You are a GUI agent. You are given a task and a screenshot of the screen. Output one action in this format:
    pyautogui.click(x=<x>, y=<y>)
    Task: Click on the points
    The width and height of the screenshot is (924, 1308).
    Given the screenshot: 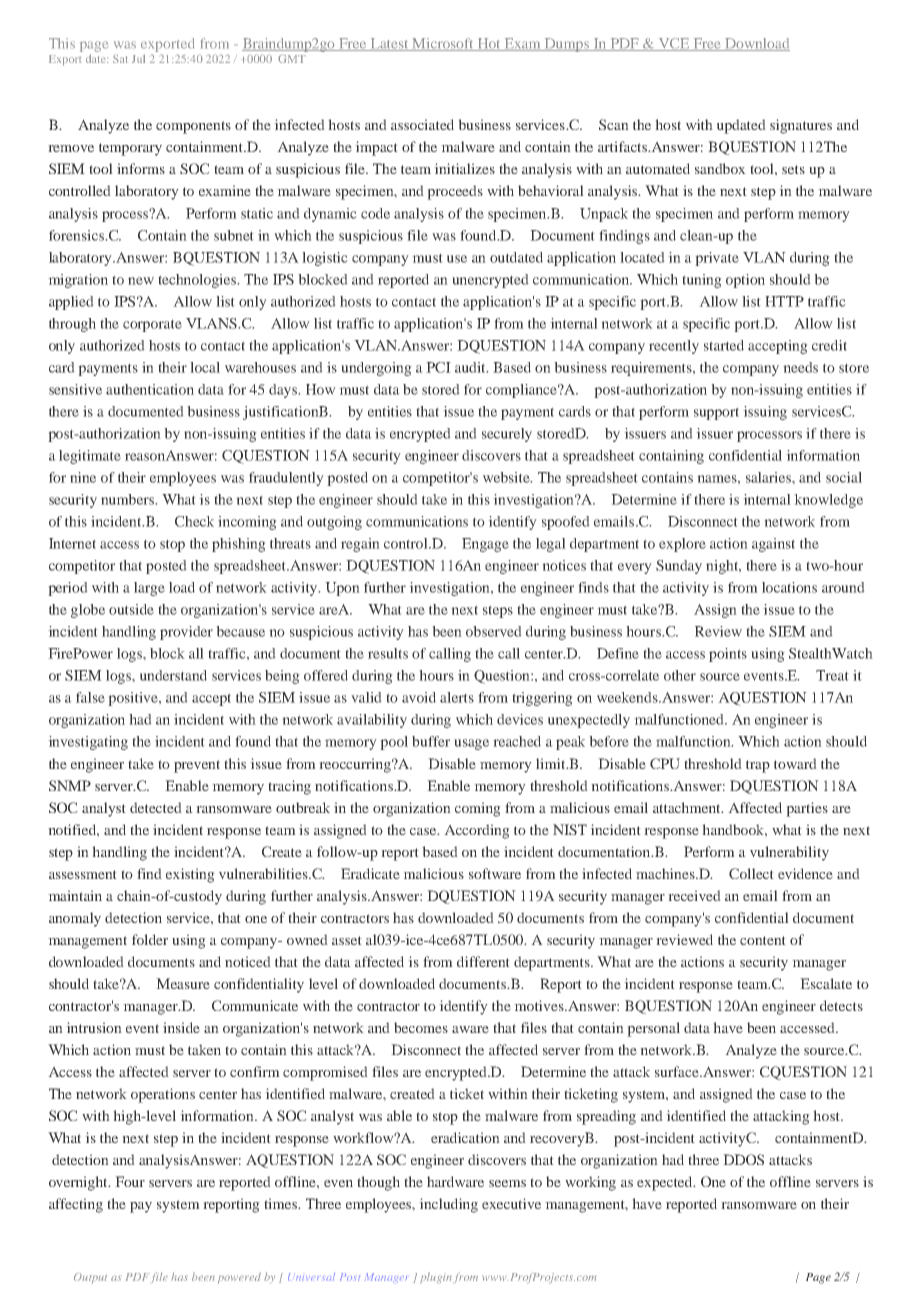 What is the action you would take?
    pyautogui.click(x=728, y=655)
